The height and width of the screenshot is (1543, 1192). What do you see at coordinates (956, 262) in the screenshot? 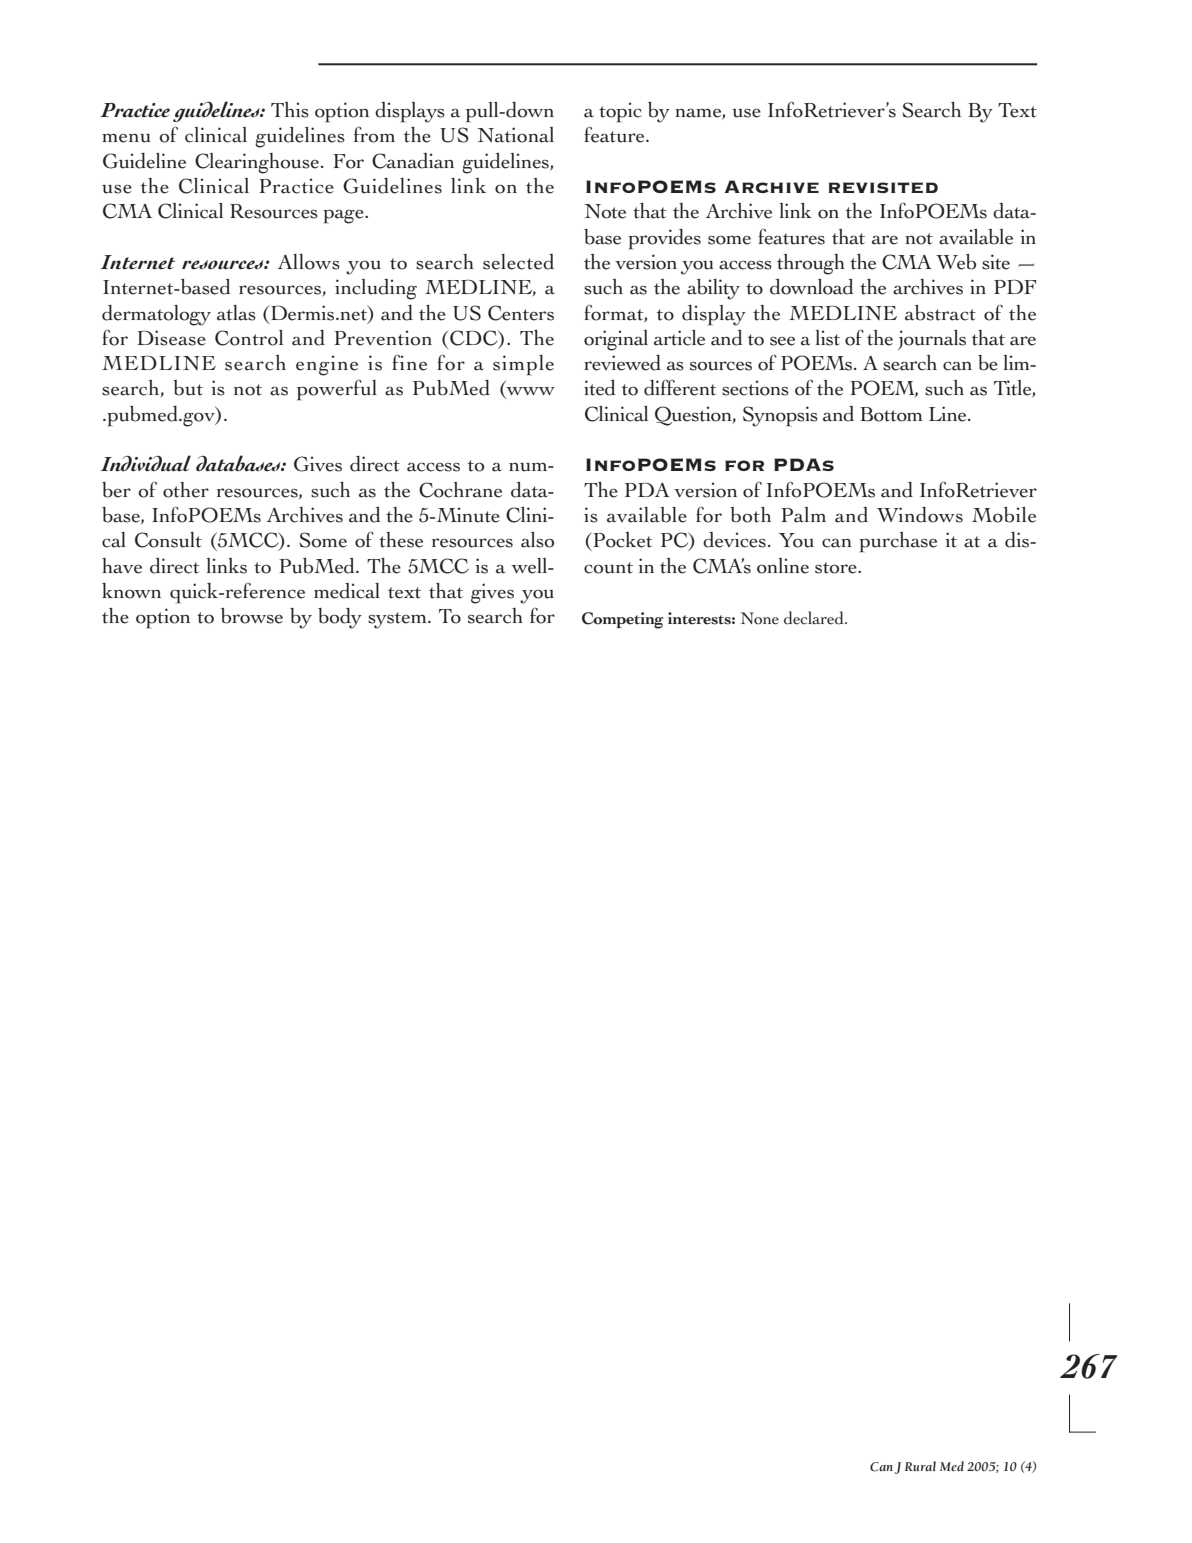
I see `Web` at bounding box center [956, 262].
